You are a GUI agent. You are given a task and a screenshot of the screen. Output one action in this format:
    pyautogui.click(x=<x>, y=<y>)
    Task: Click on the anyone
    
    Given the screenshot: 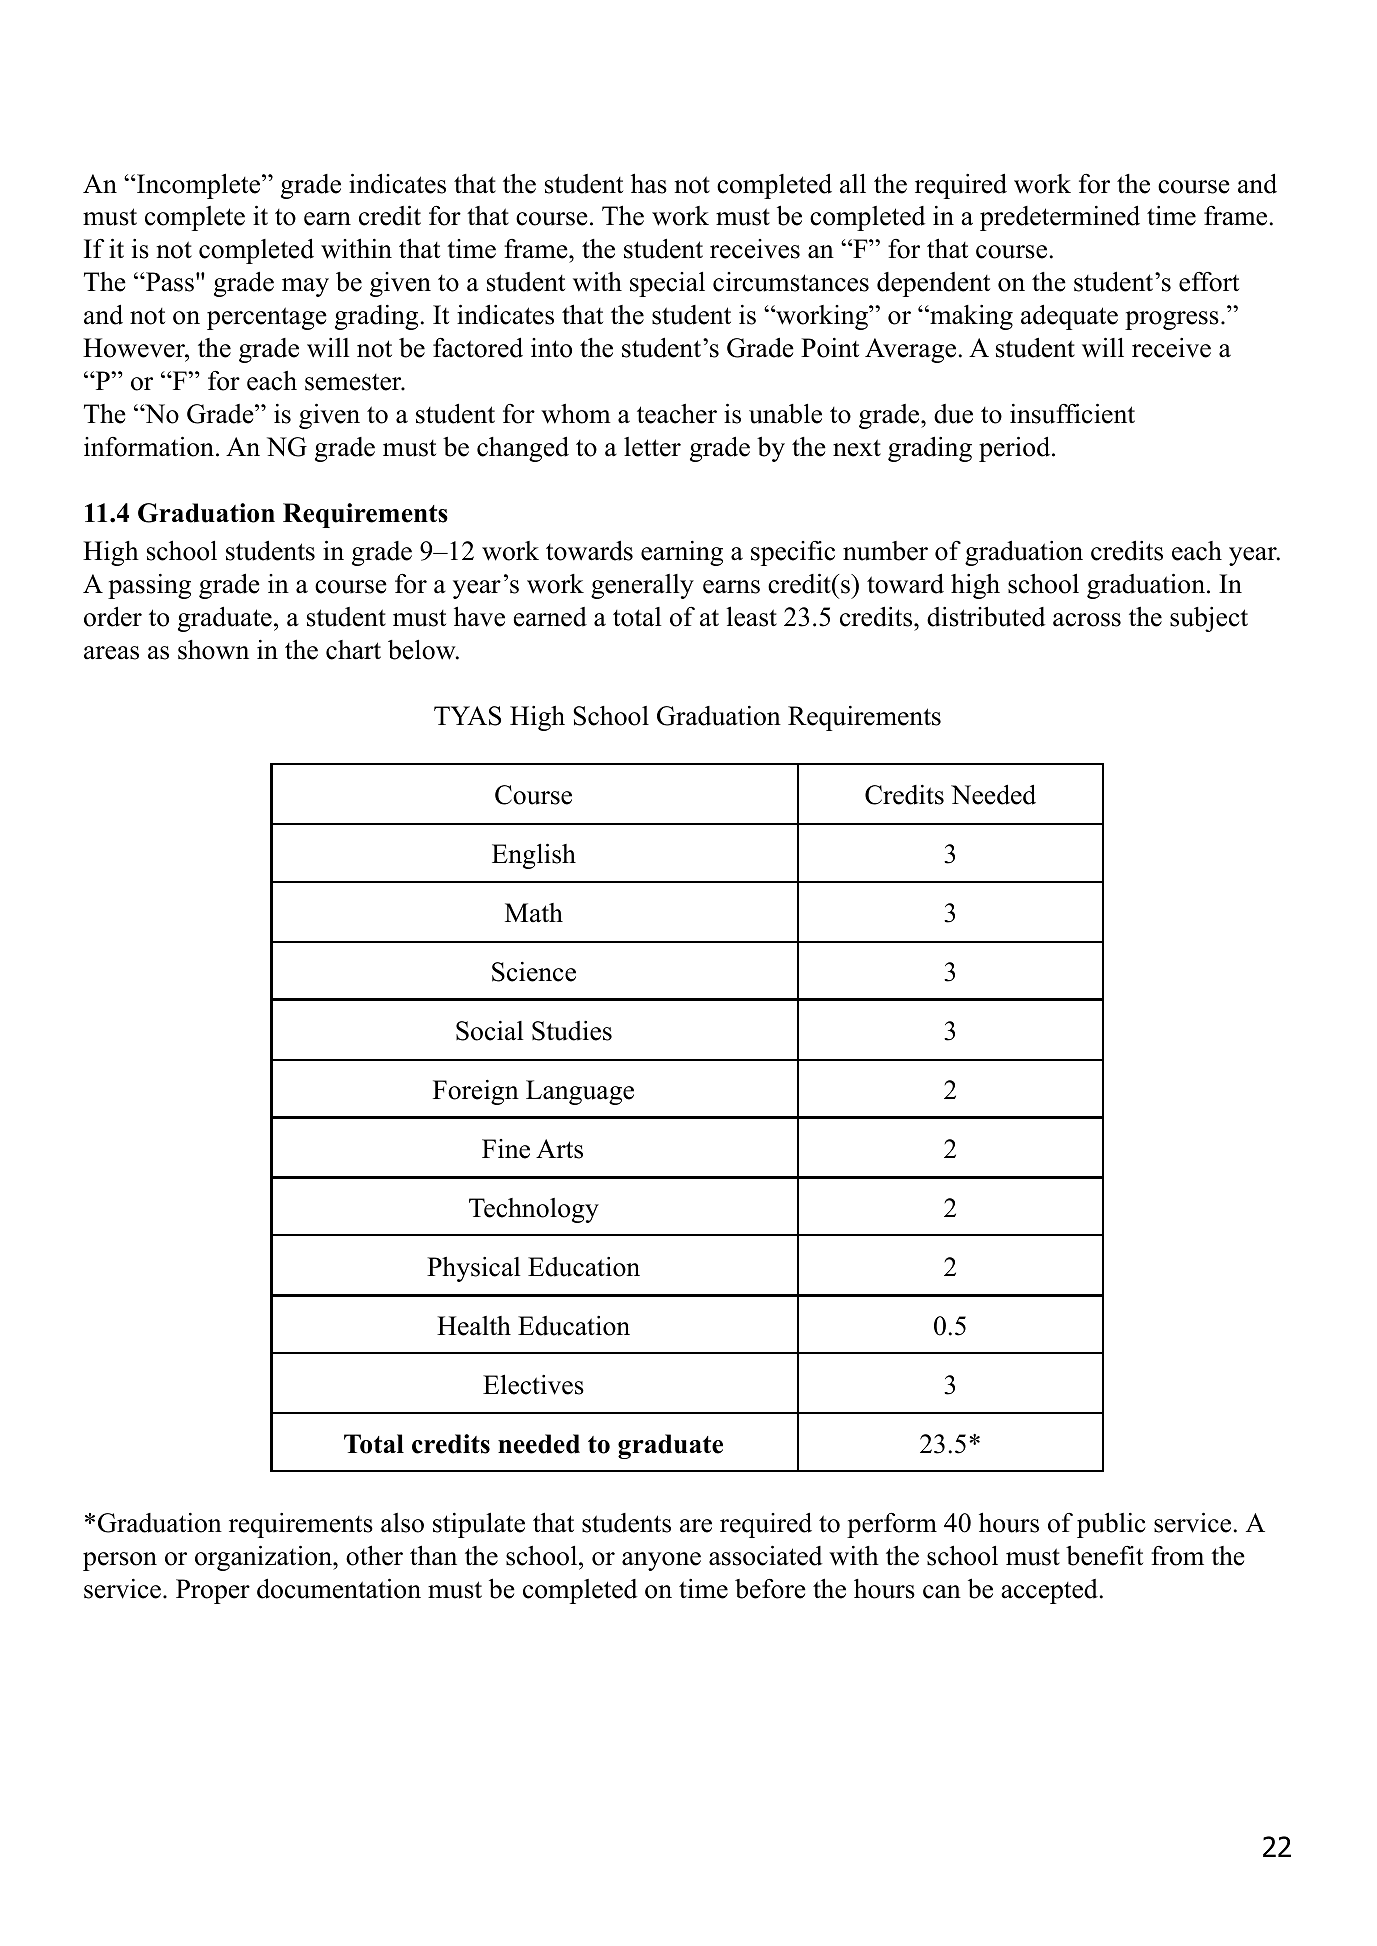 What is the action you would take?
    pyautogui.click(x=661, y=1561)
